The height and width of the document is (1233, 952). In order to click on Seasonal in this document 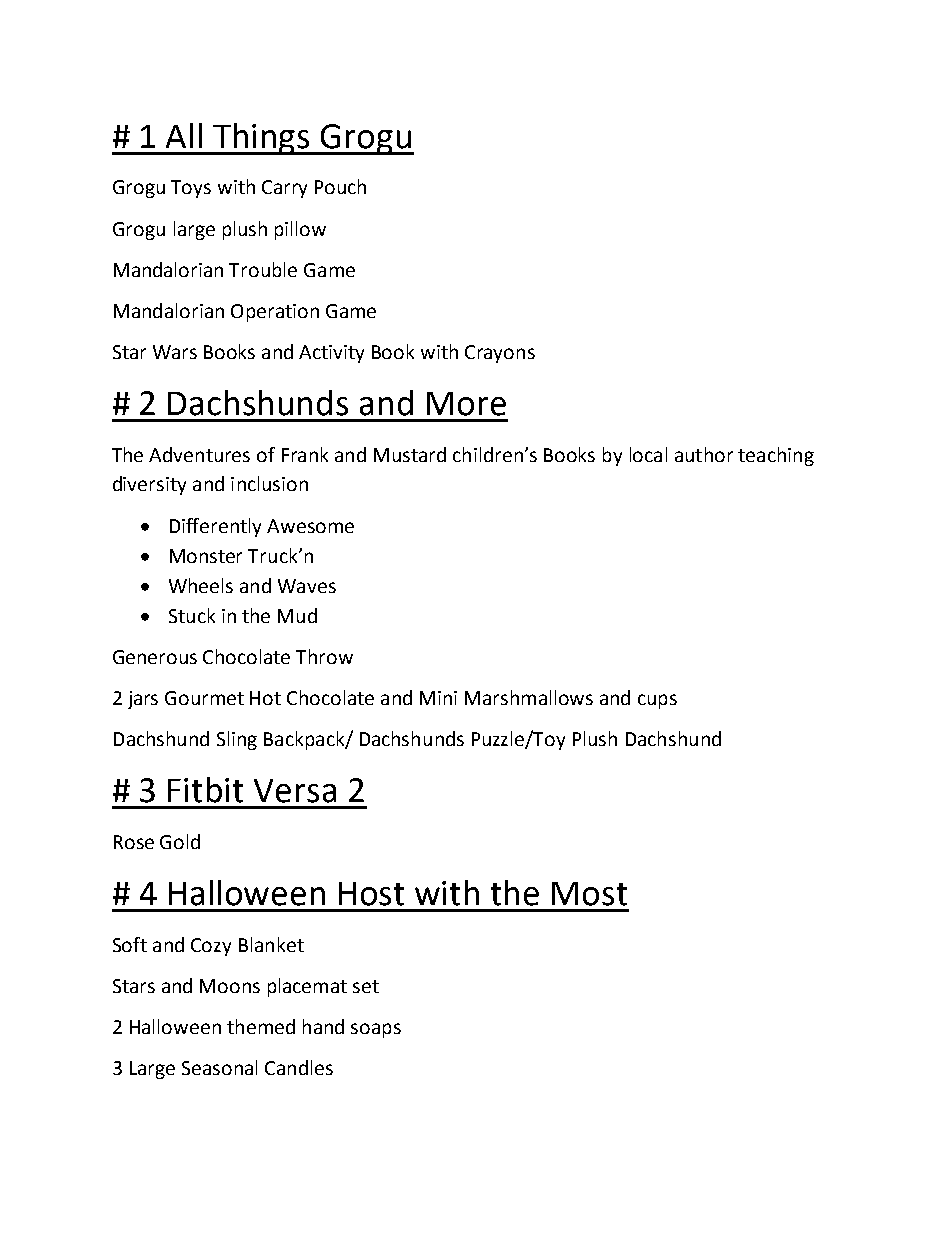, I will do `click(219, 1067)`.
